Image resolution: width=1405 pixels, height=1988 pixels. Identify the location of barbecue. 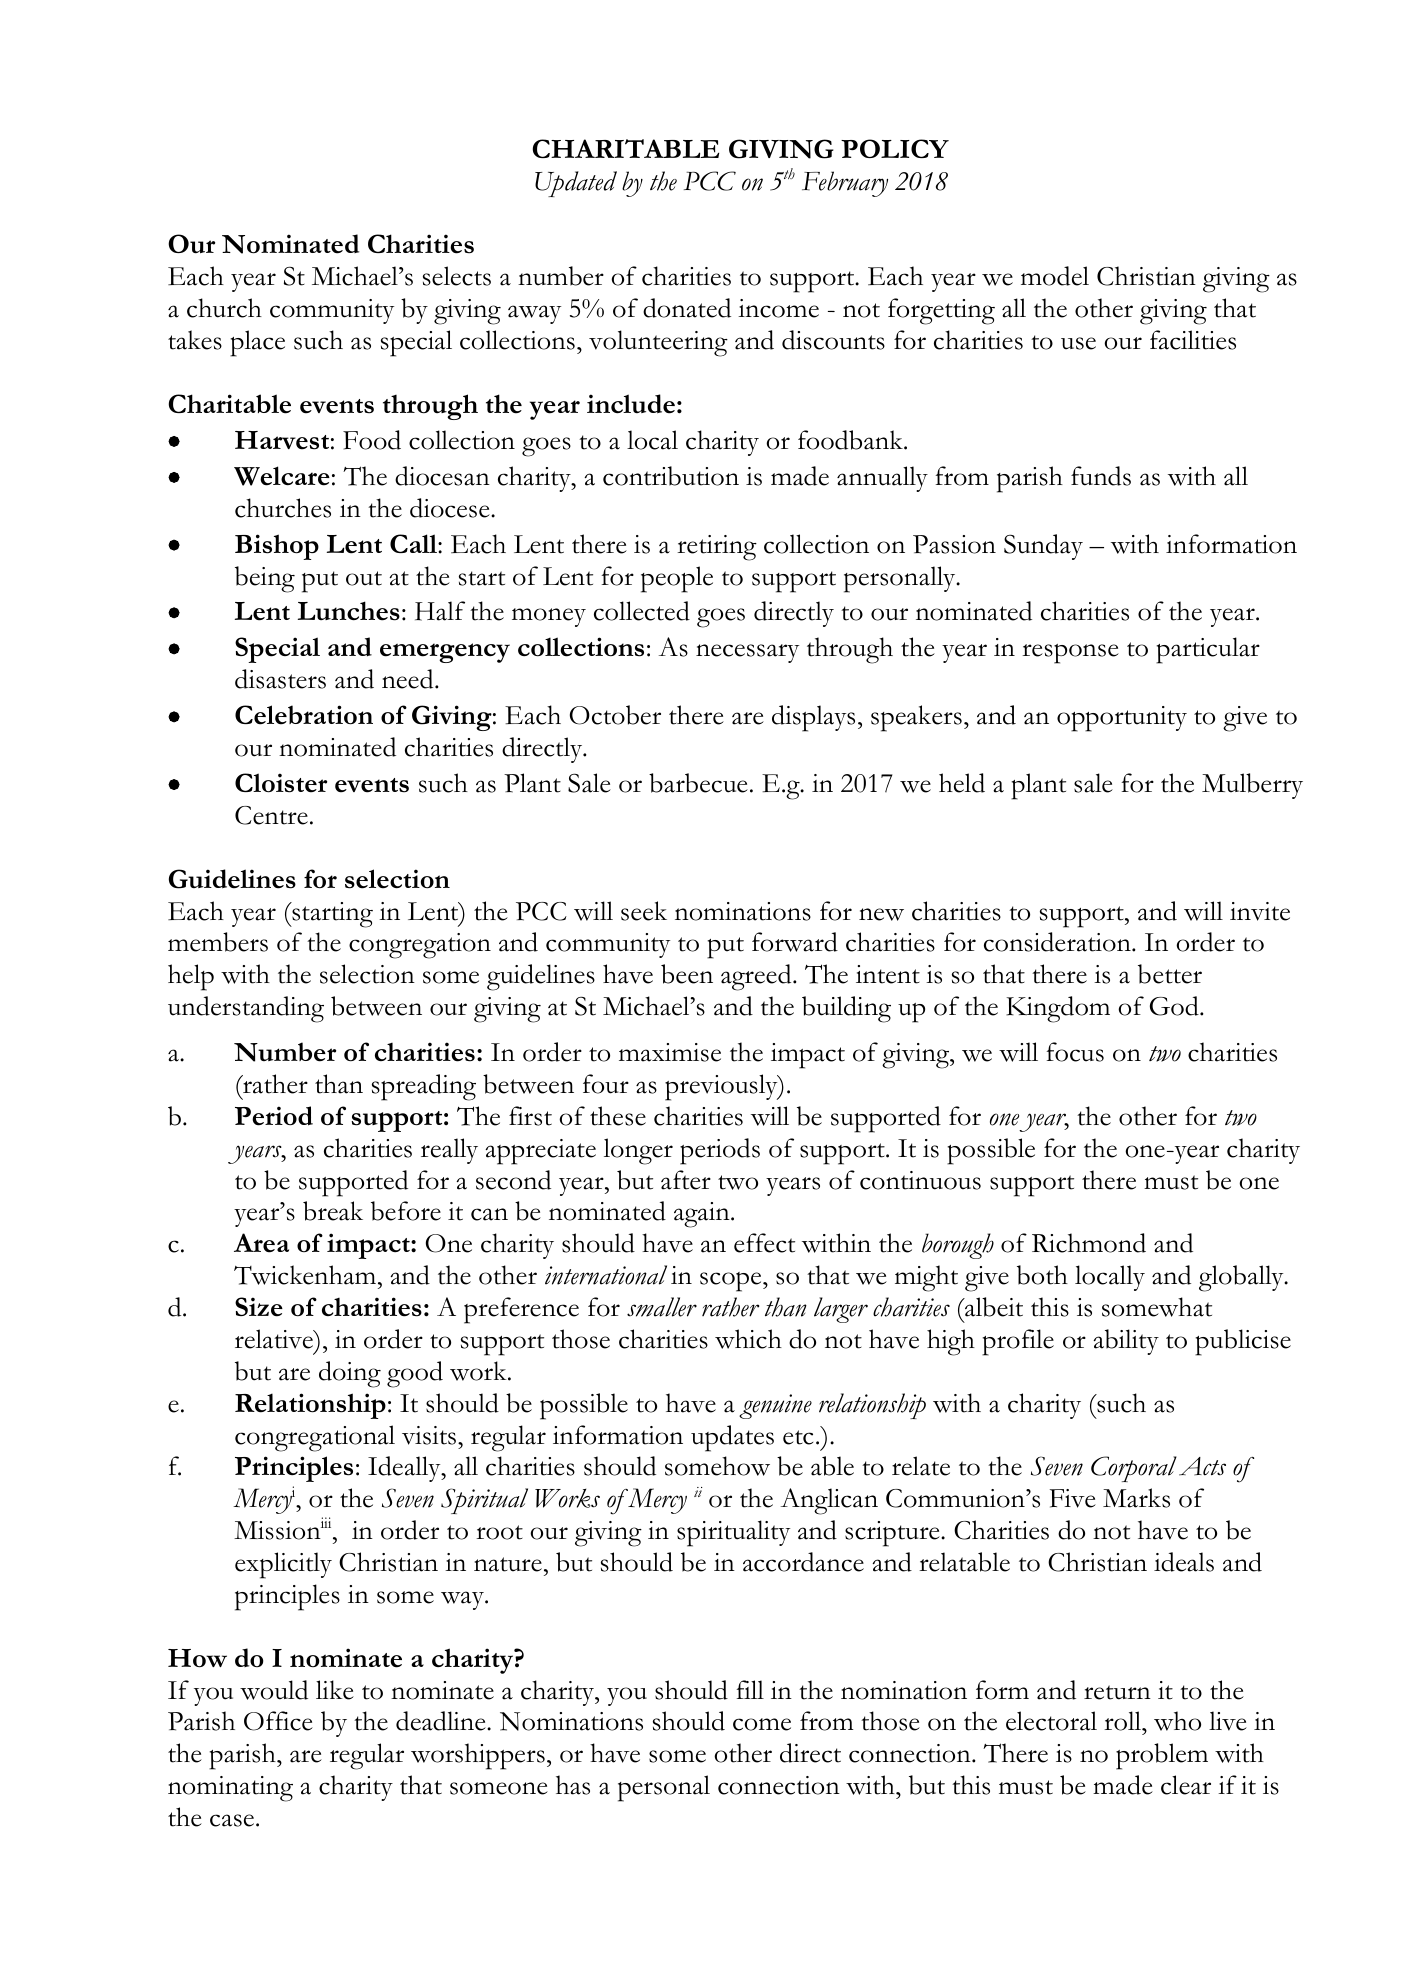
(698, 783).
